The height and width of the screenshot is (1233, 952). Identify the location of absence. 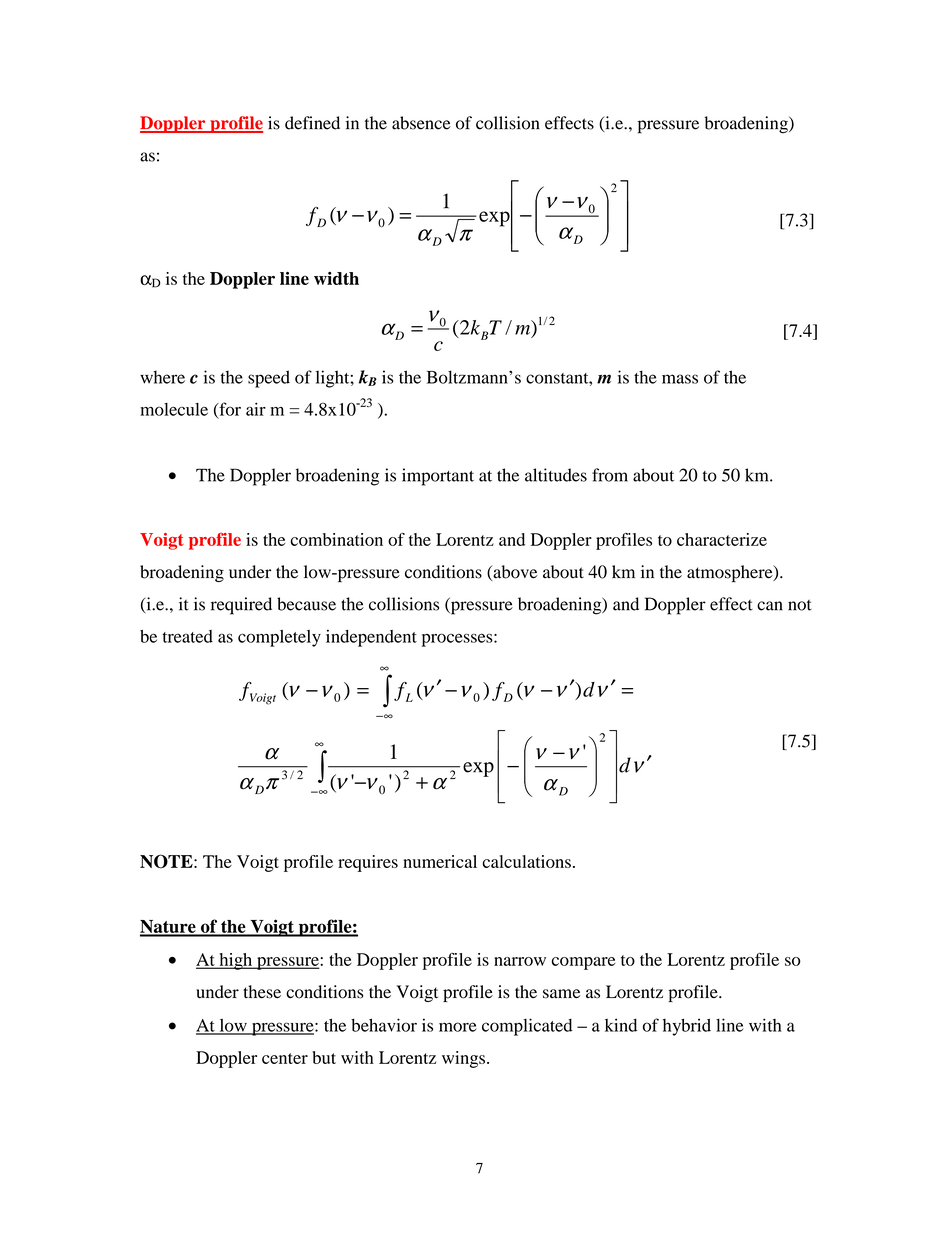
(421, 123).
